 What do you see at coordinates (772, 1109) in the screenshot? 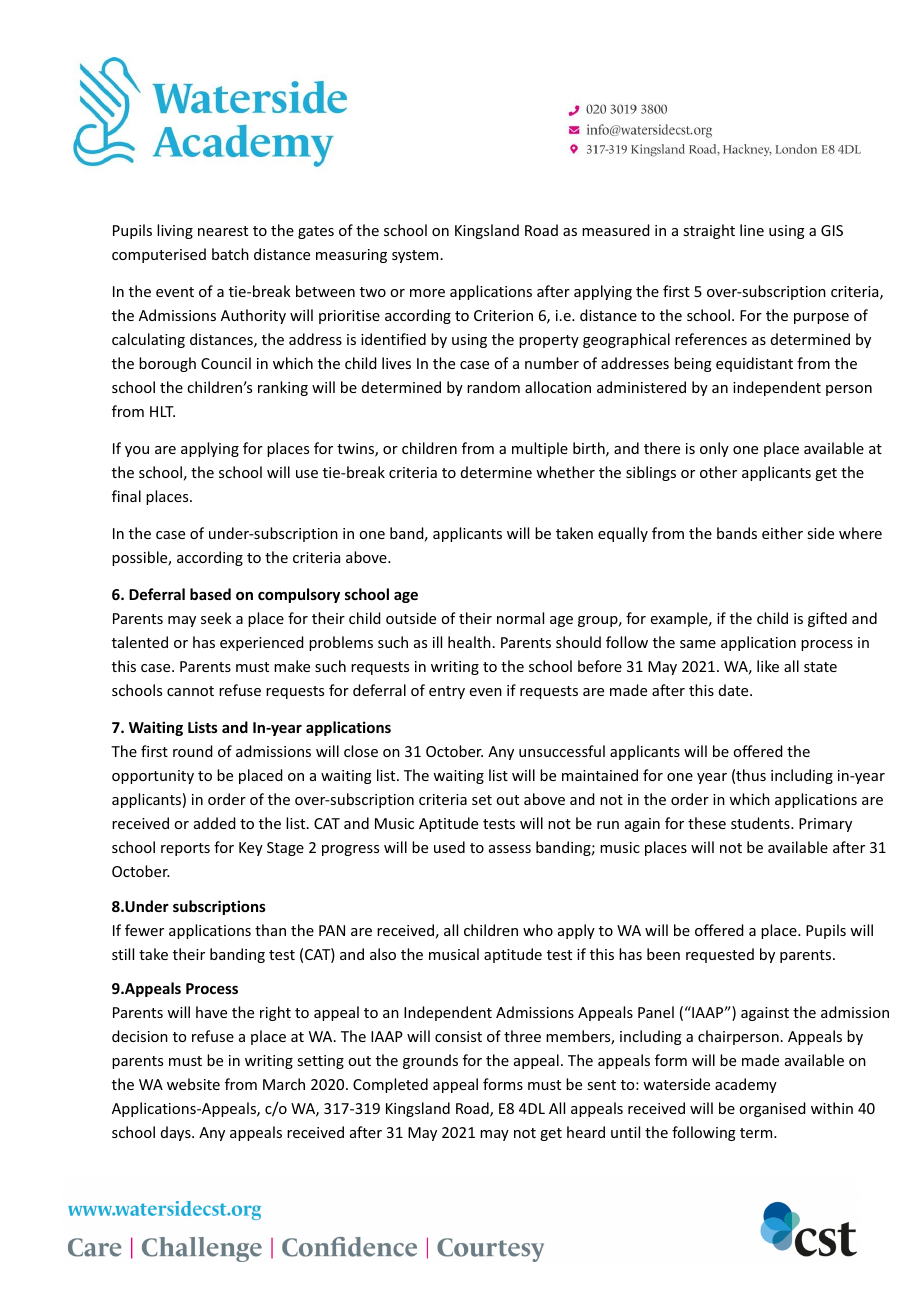
I see `organised` at bounding box center [772, 1109].
